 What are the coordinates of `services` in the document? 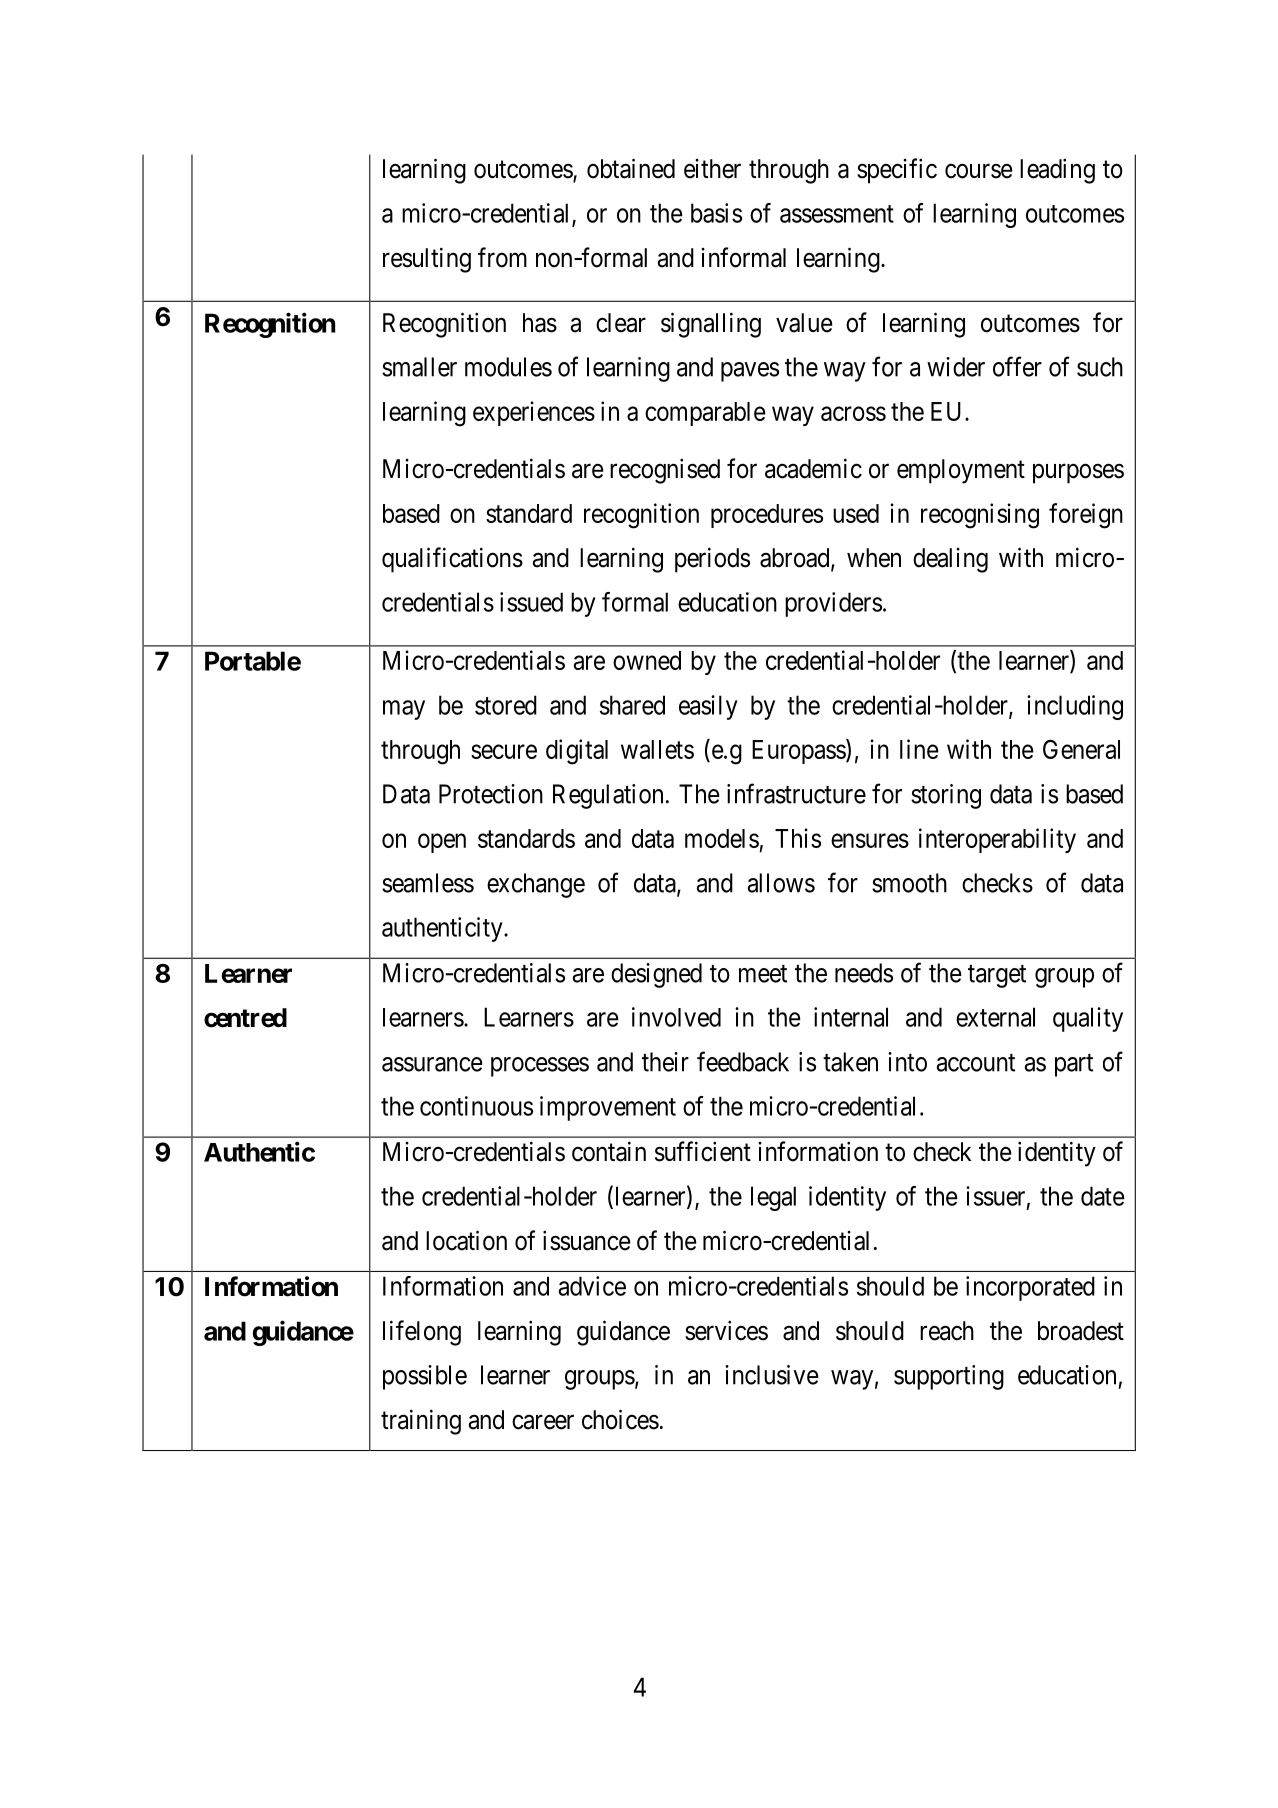 It's located at (726, 1330).
